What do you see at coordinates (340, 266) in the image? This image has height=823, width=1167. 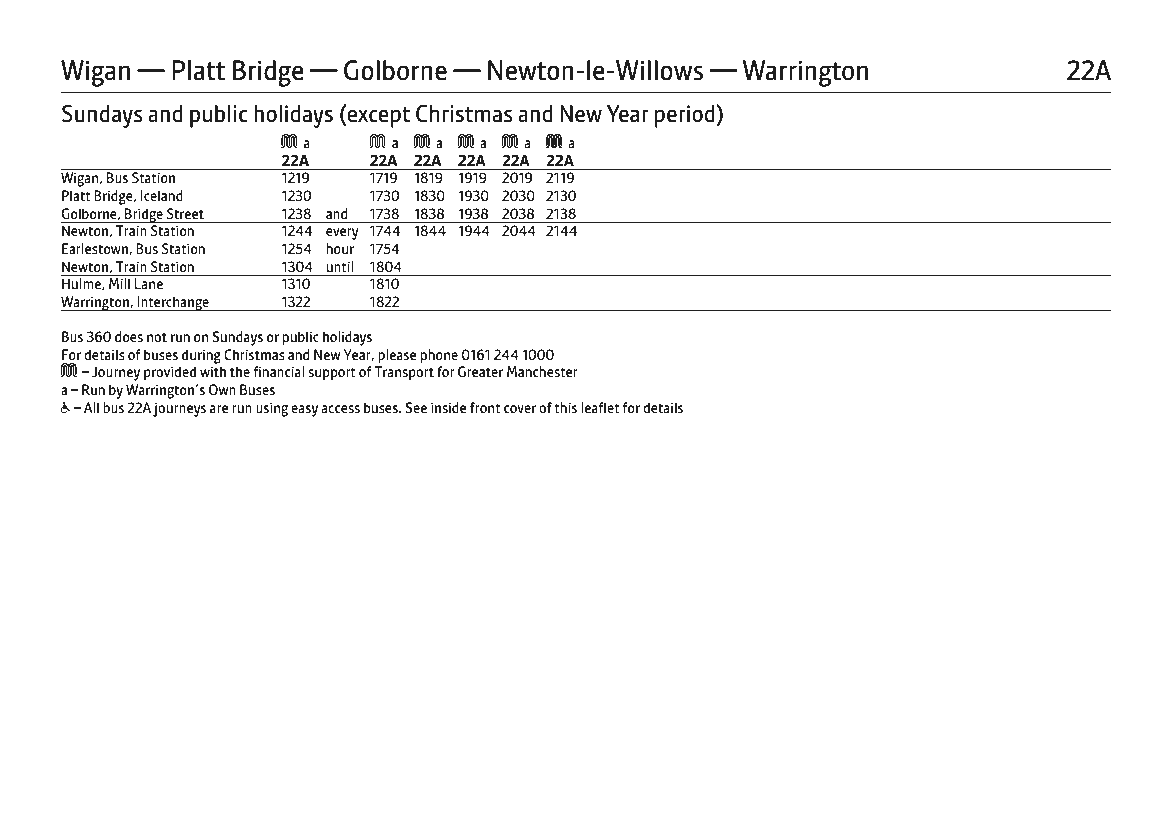 I see `until` at bounding box center [340, 266].
